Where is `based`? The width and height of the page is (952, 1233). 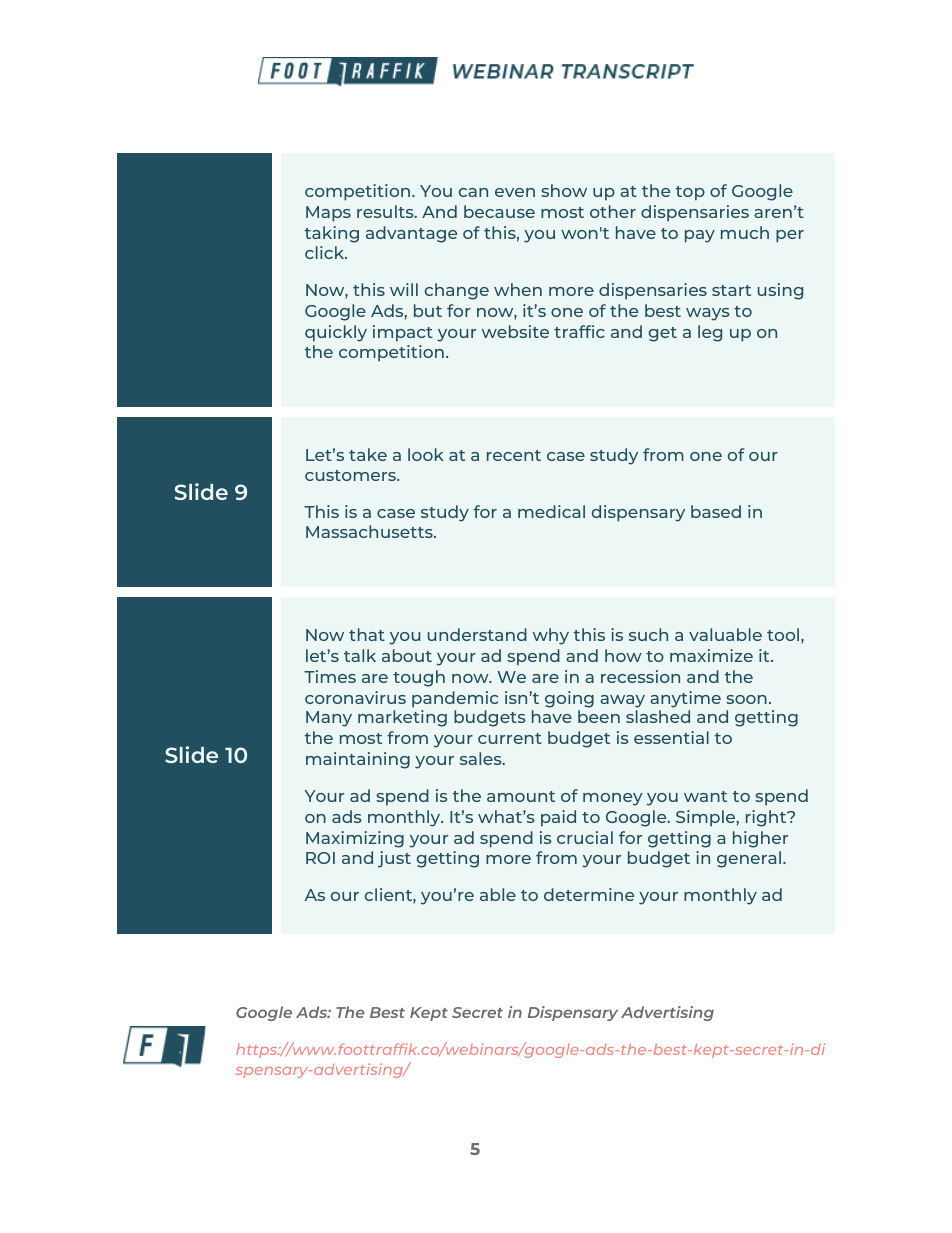
based is located at coordinates (716, 511).
